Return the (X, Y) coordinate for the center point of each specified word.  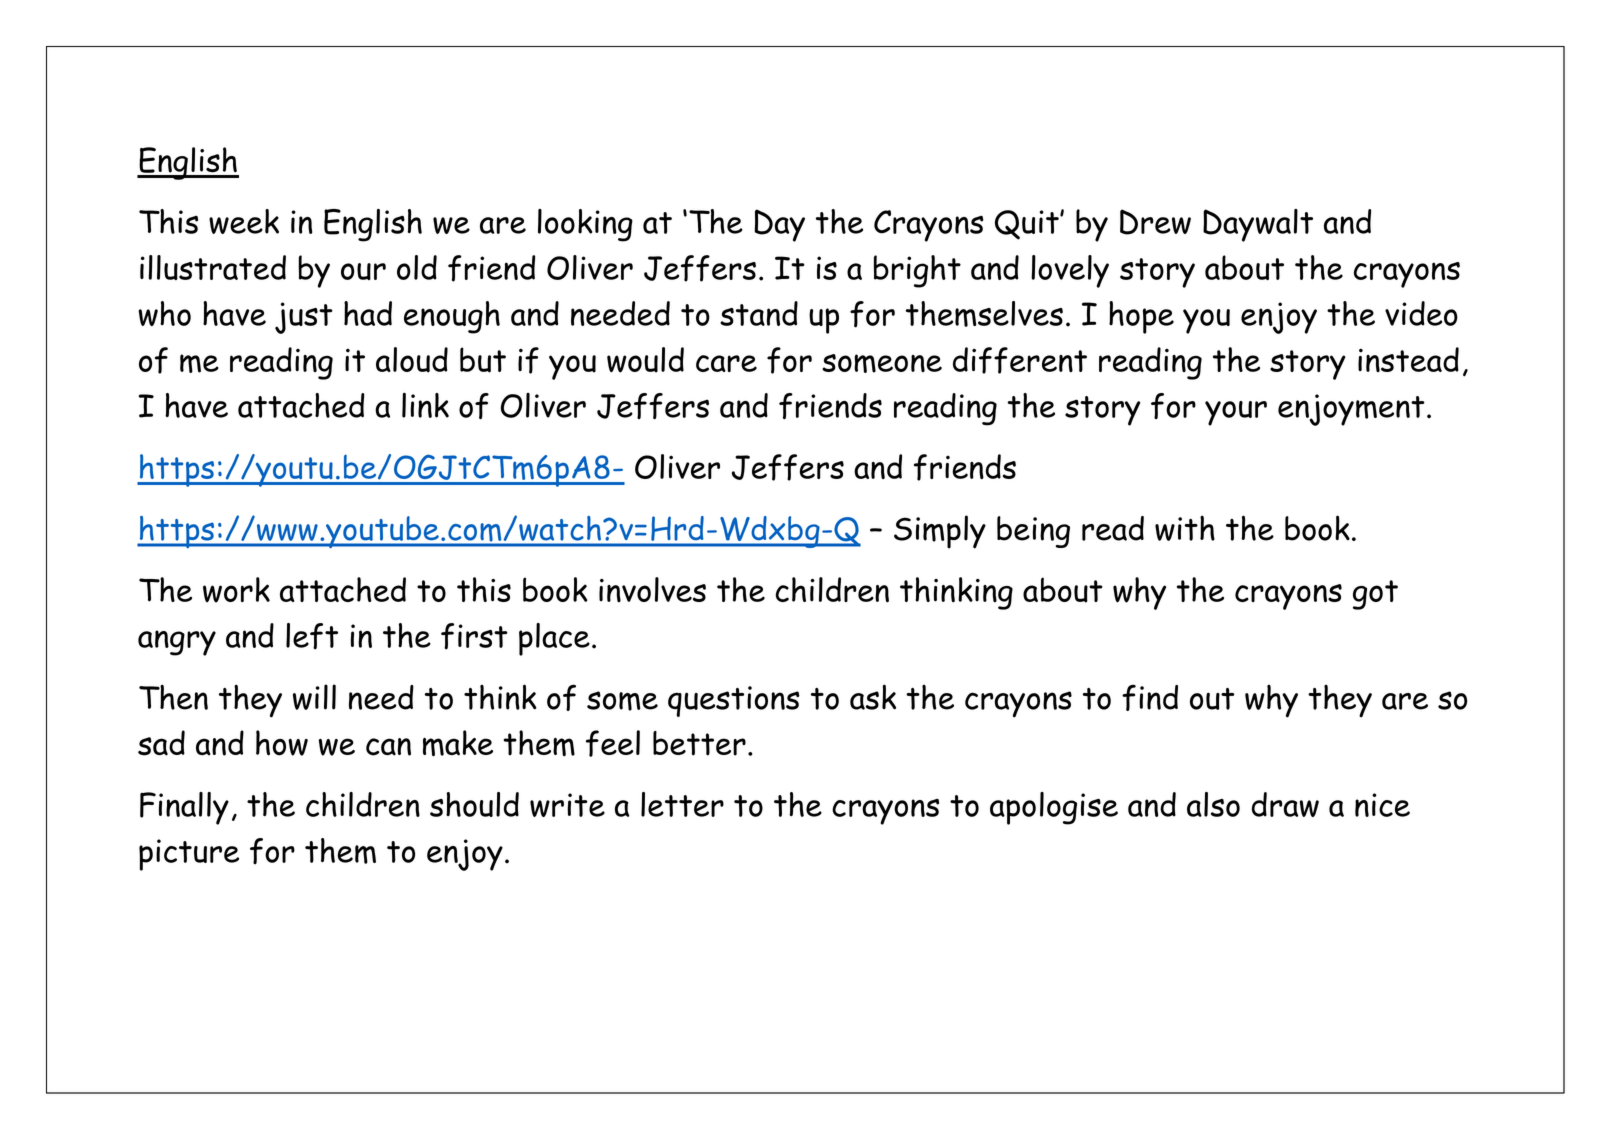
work (236, 590)
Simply (940, 532)
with (1185, 528)
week (244, 221)
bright (917, 271)
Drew (1155, 222)
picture (189, 855)
